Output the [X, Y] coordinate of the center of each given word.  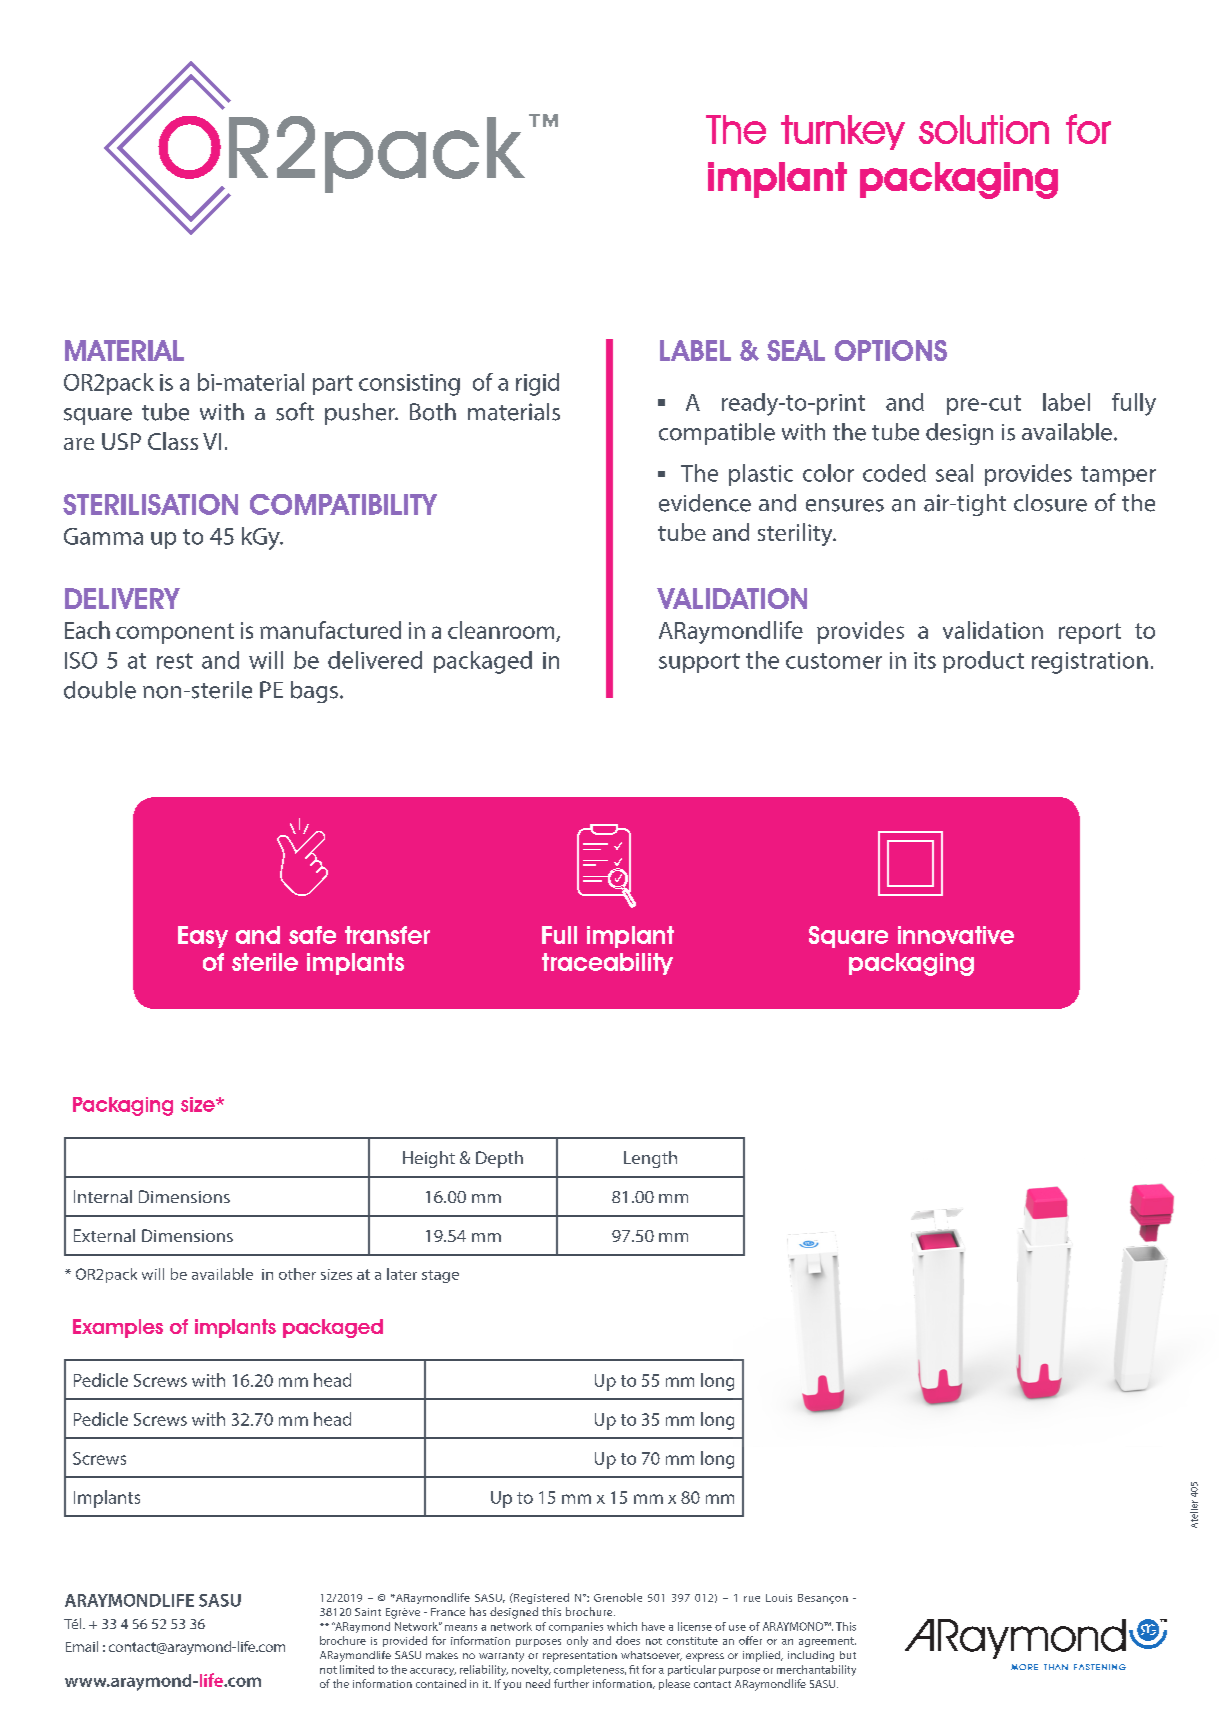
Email [82, 1646]
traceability [607, 964]
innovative [956, 935]
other [297, 1274]
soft [295, 411]
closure [1050, 503]
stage [440, 1276]
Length [650, 1159]
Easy [203, 937]
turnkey [843, 132]
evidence [705, 503]
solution [984, 129]
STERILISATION [150, 504]
